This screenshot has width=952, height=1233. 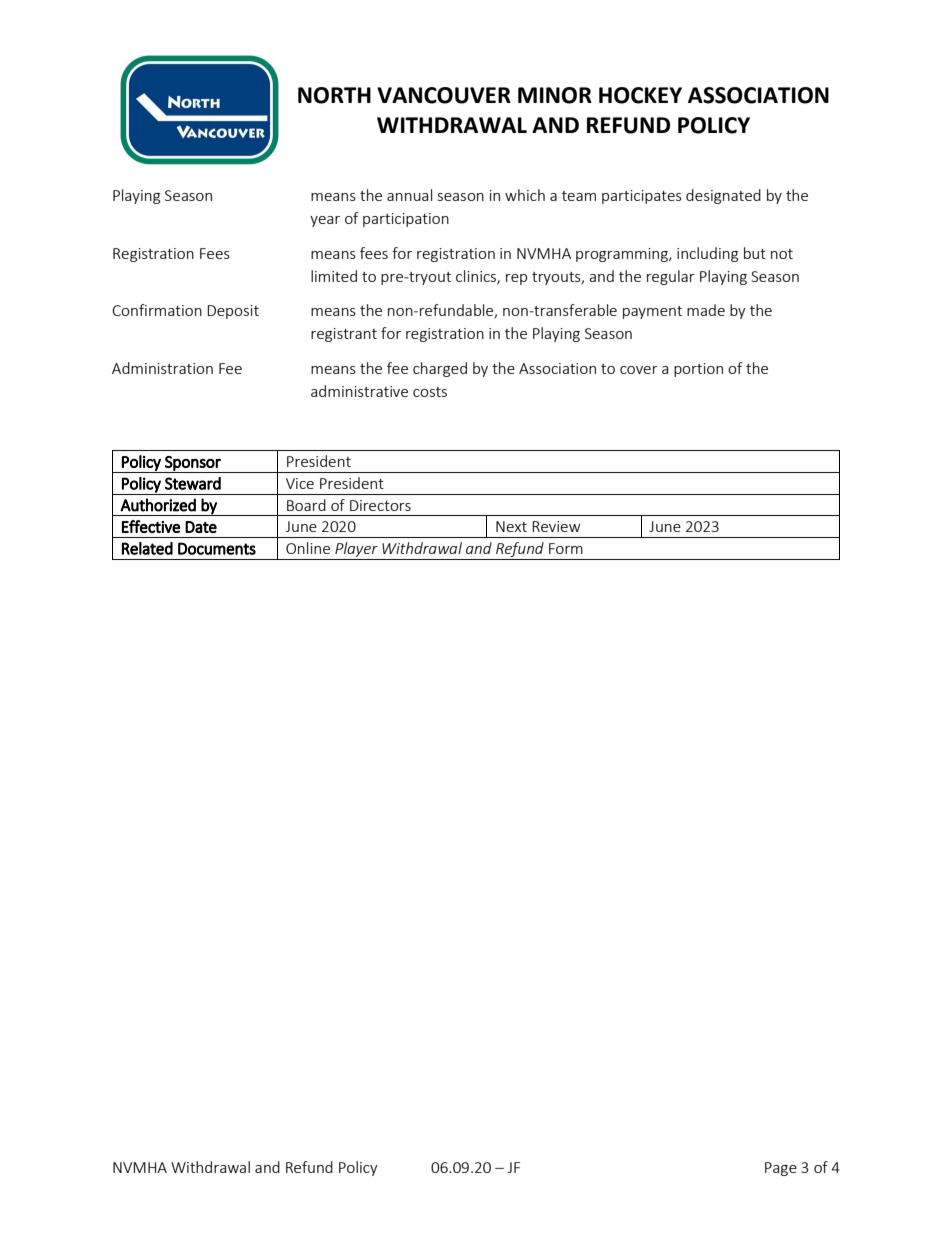 I want to click on Next, so click(x=511, y=526).
